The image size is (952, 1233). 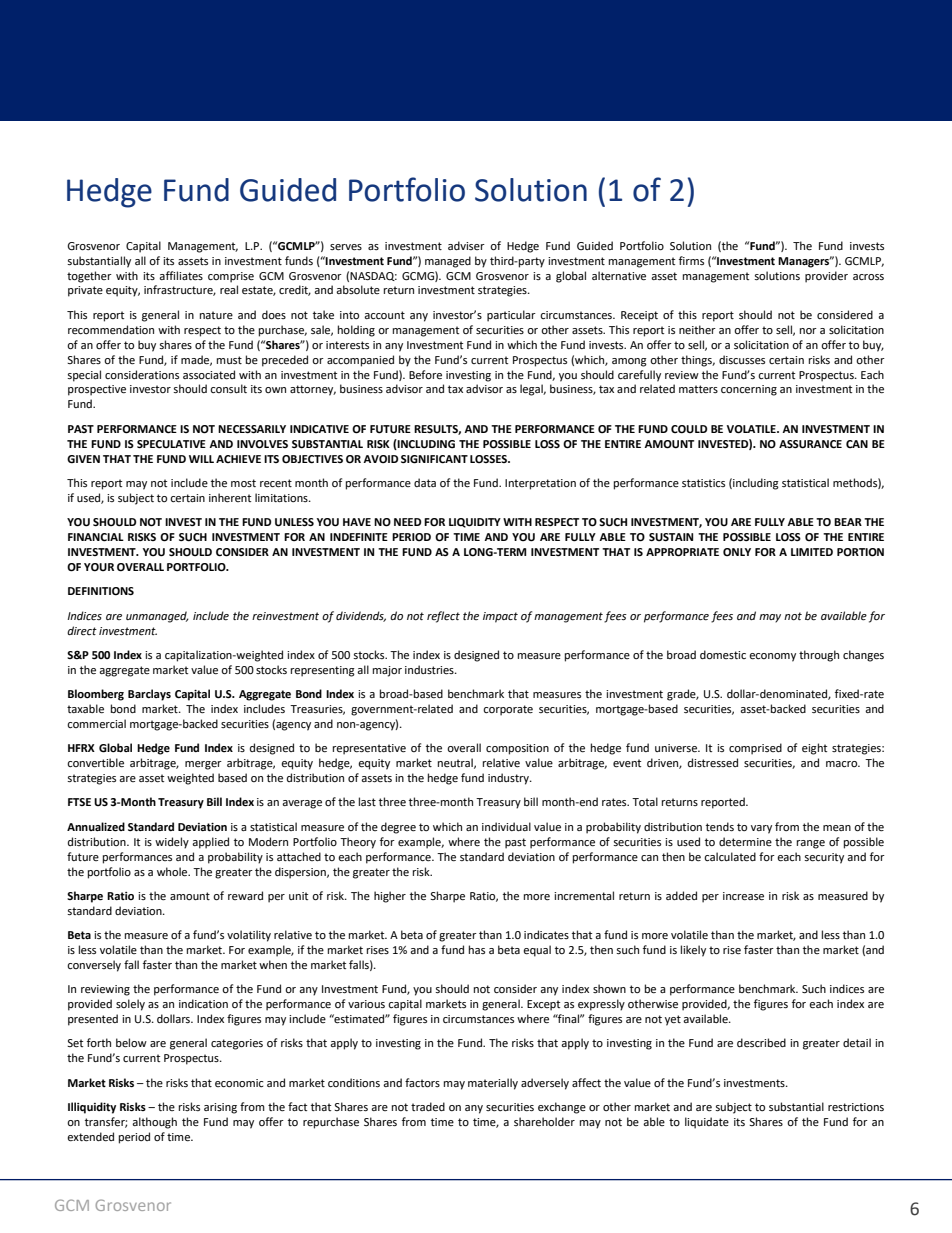 What do you see at coordinates (703, 483) in the image?
I see `statistics` at bounding box center [703, 483].
